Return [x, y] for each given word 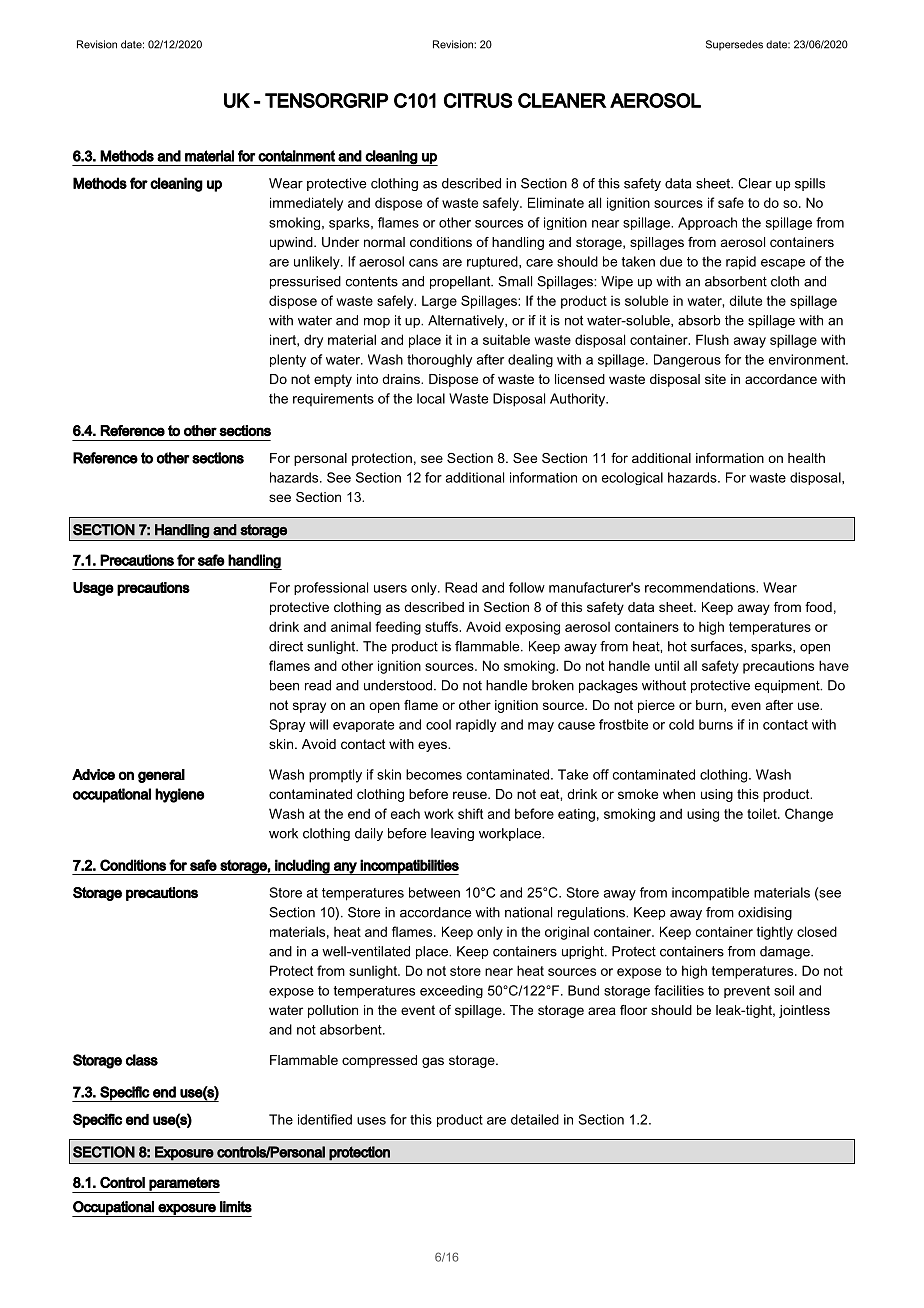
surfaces [718, 647]
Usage [93, 589]
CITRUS [478, 100]
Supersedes [734, 45]
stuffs [442, 626]
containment [296, 156]
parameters [184, 1185]
